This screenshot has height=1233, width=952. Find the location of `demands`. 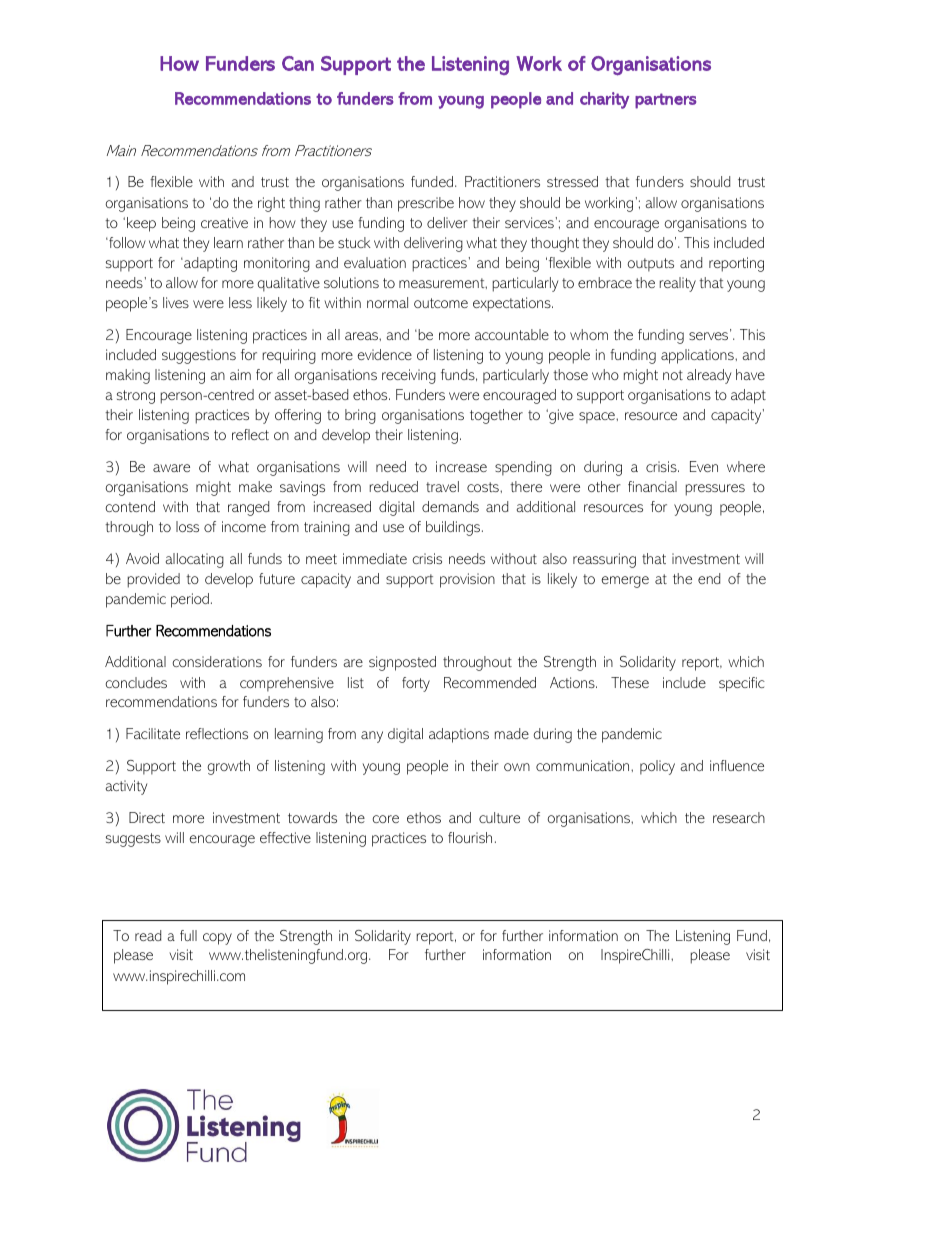

demands is located at coordinates (450, 506).
